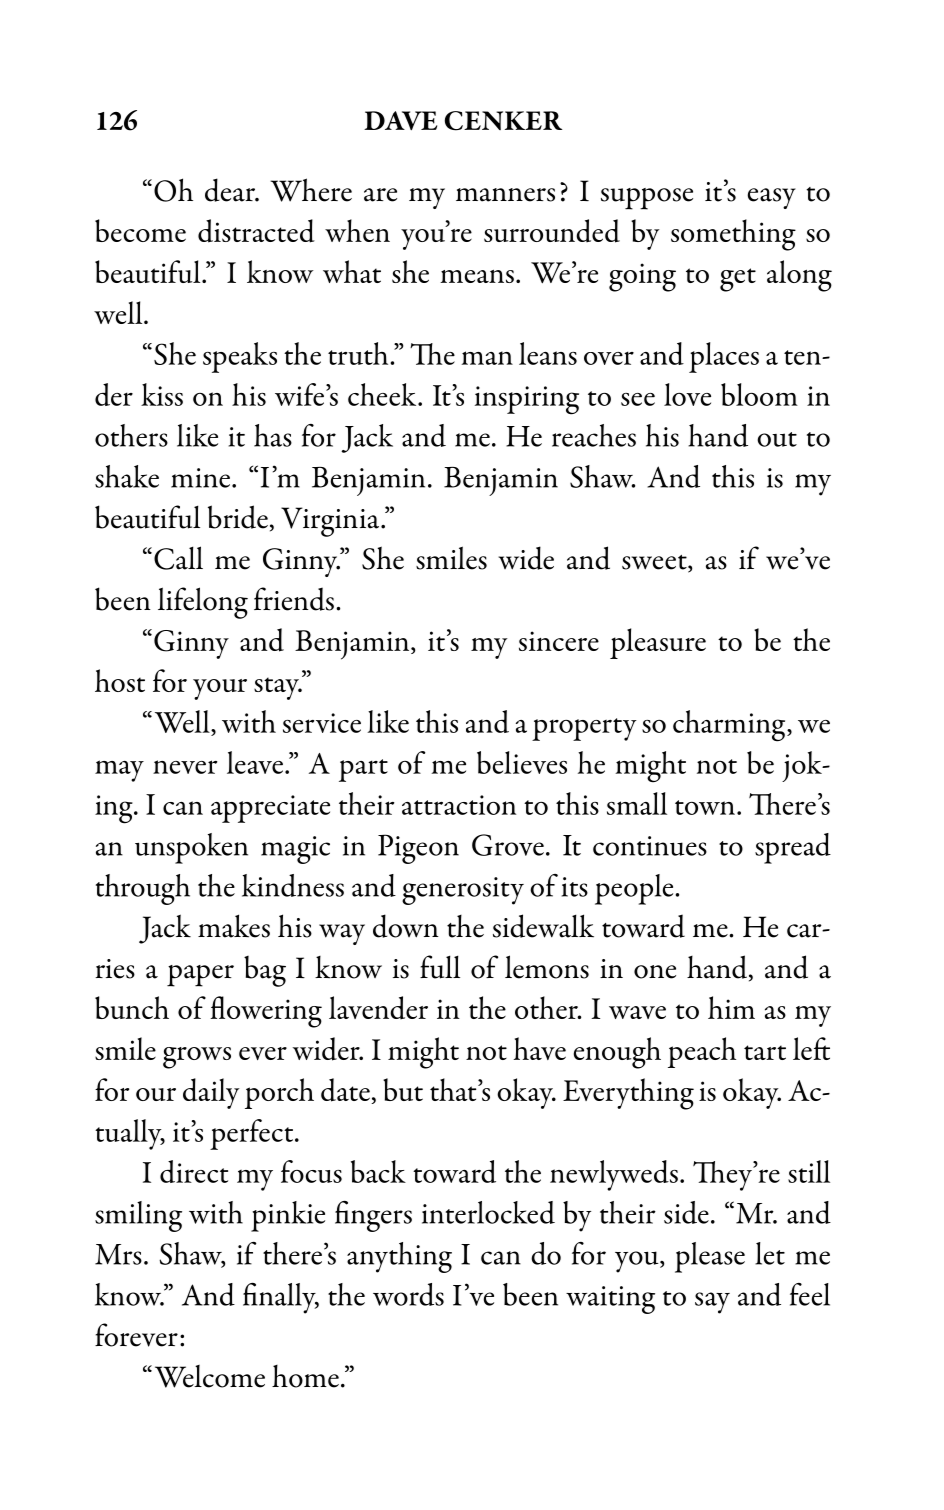  I want to click on lifelong, so click(203, 603).
